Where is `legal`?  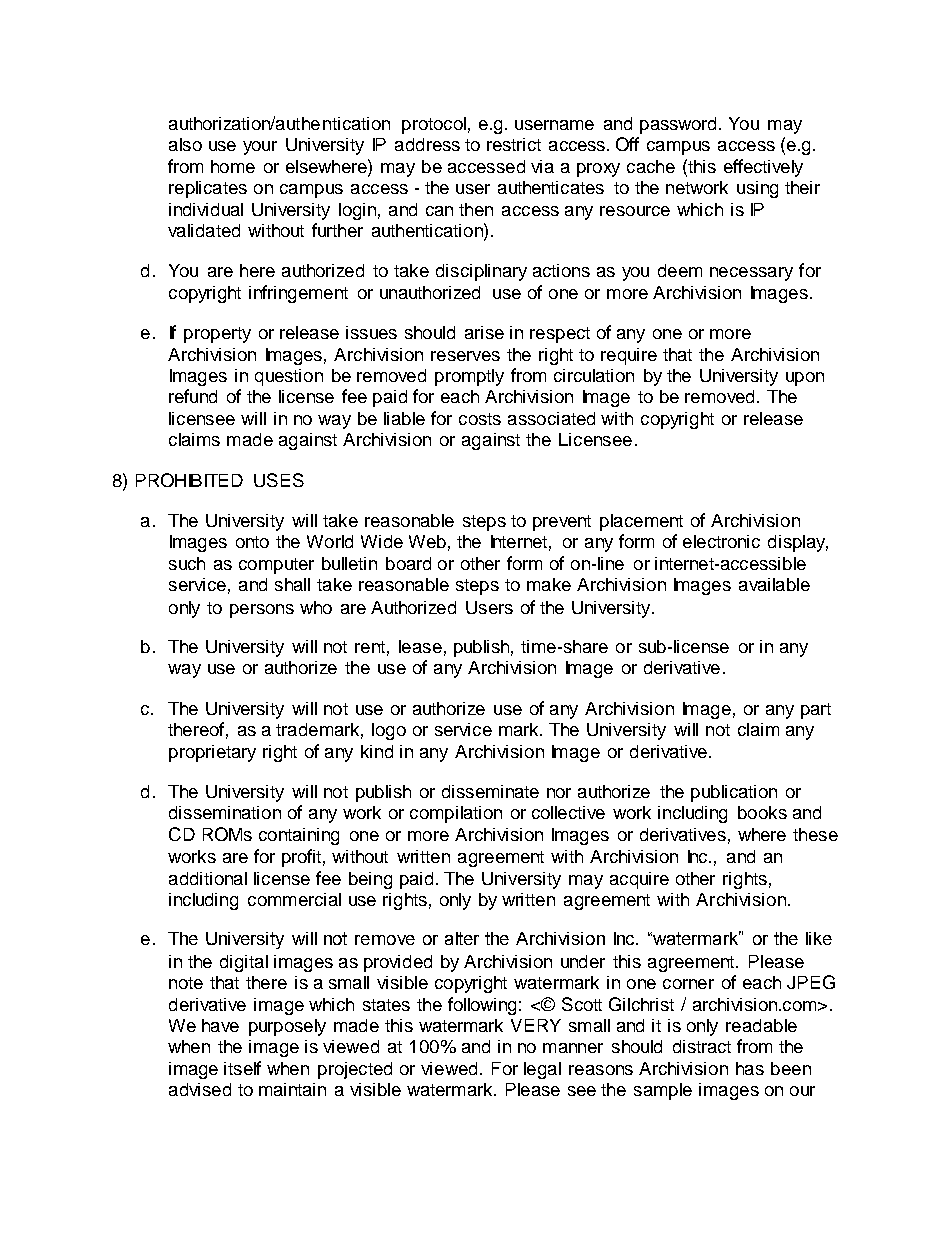
legal is located at coordinates (542, 1070).
